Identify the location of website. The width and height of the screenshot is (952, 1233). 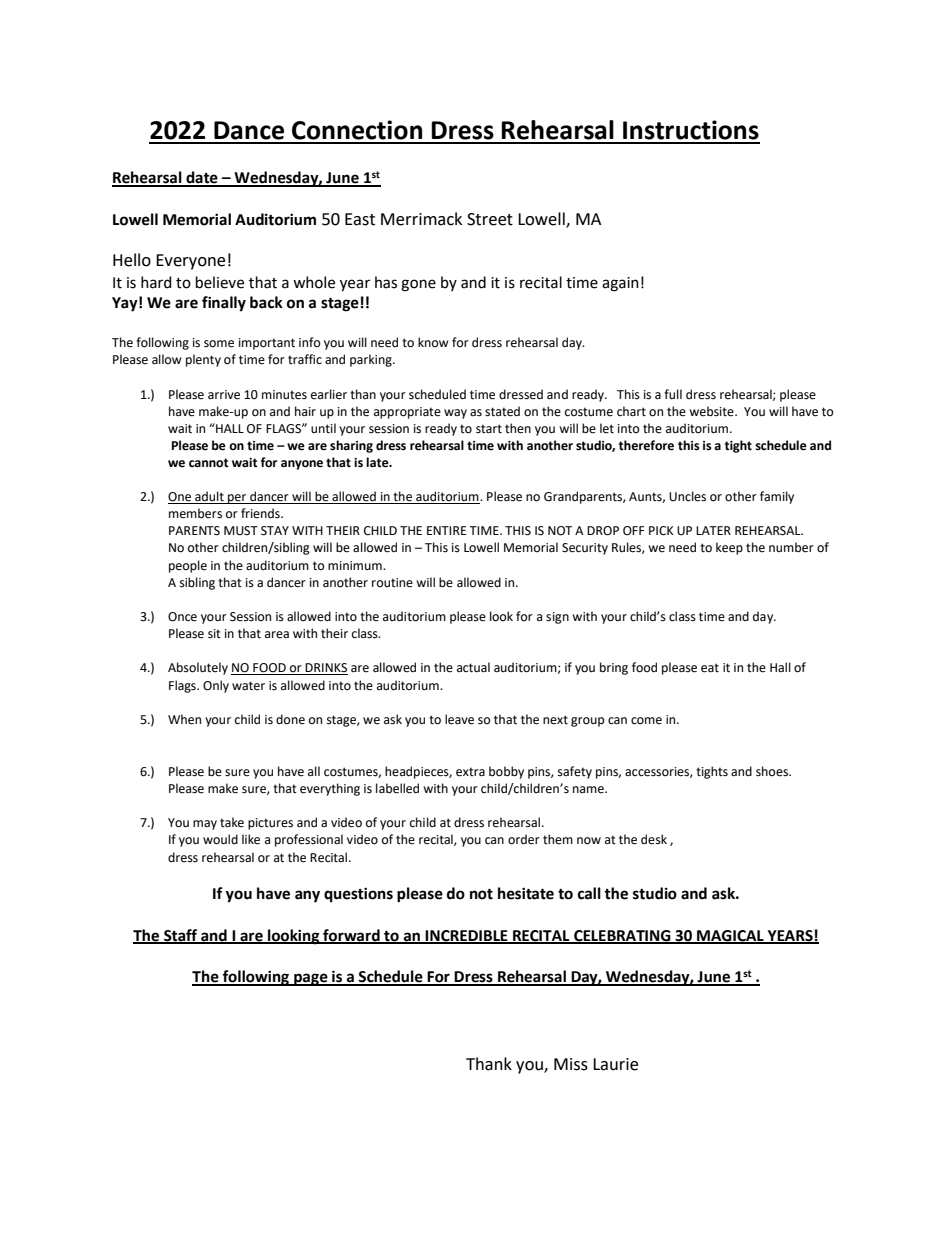
(712, 411).
